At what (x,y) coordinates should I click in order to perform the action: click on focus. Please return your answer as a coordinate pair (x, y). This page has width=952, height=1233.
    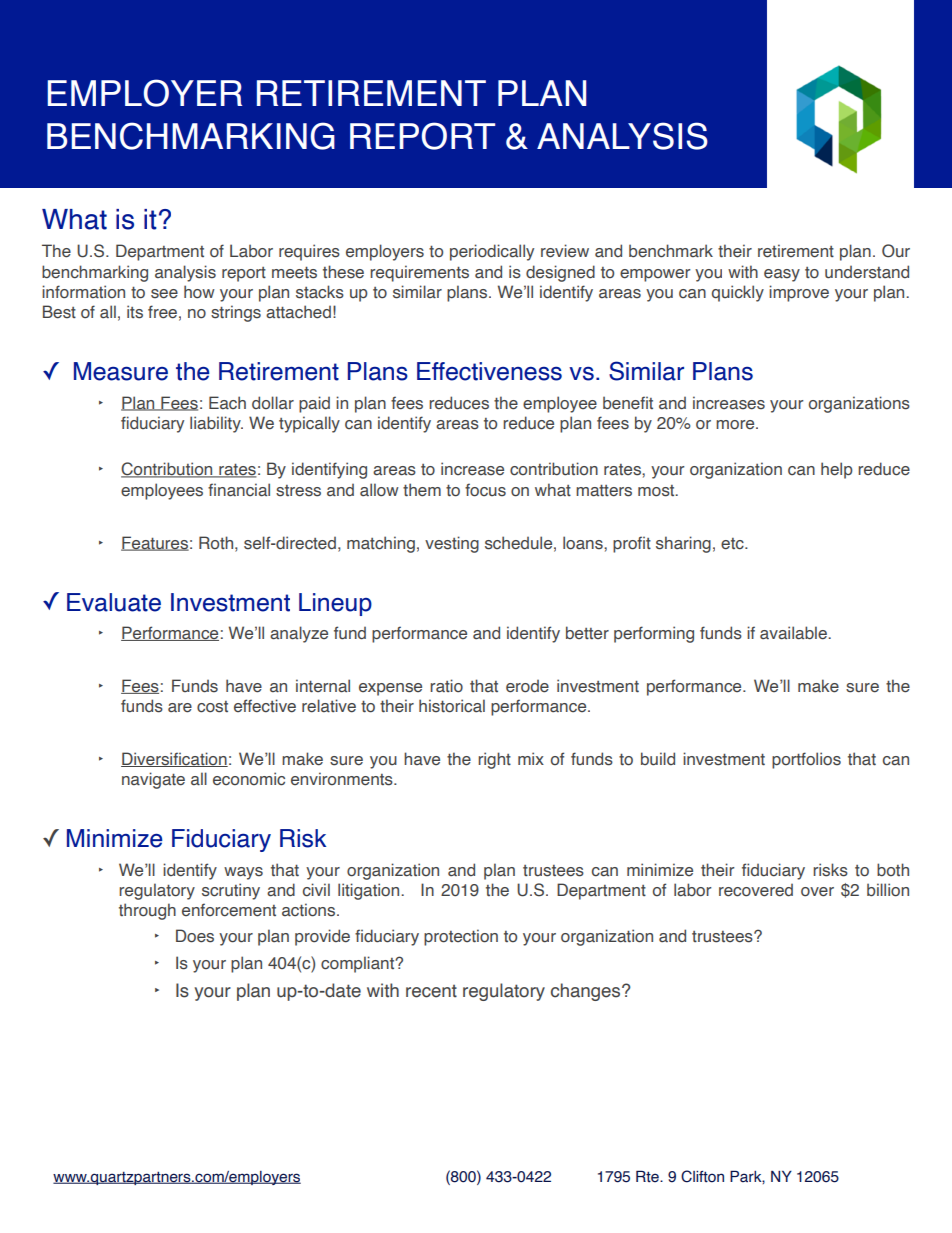
    Looking at the image, I should click on (485, 490).
